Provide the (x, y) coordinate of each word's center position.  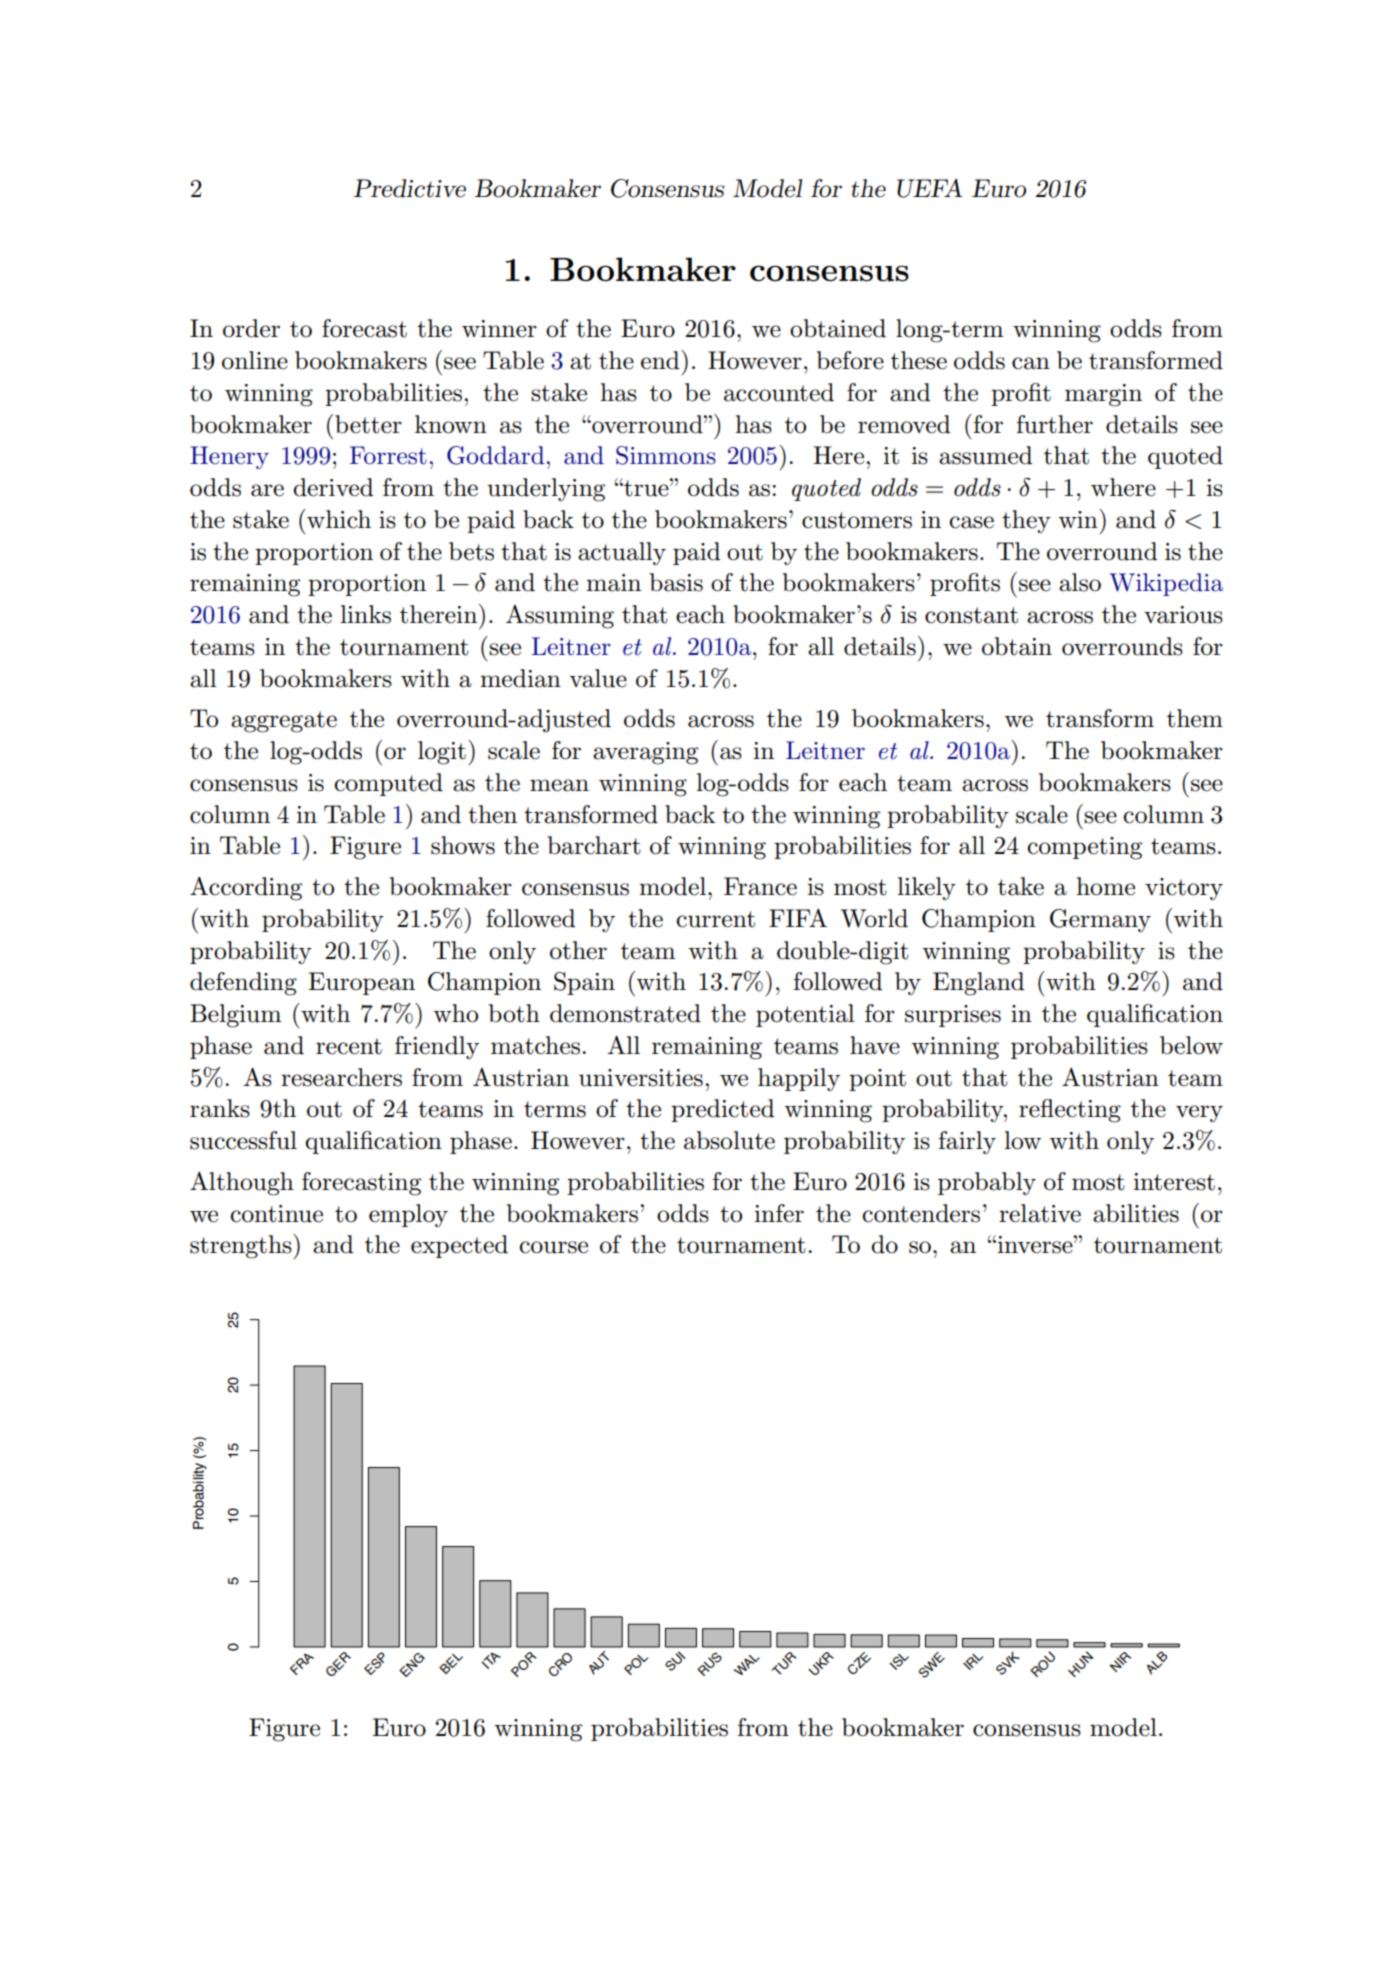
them (1195, 718)
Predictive (410, 188)
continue (276, 1214)
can (1031, 363)
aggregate (284, 722)
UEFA (929, 188)
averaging (645, 753)
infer (779, 1213)
